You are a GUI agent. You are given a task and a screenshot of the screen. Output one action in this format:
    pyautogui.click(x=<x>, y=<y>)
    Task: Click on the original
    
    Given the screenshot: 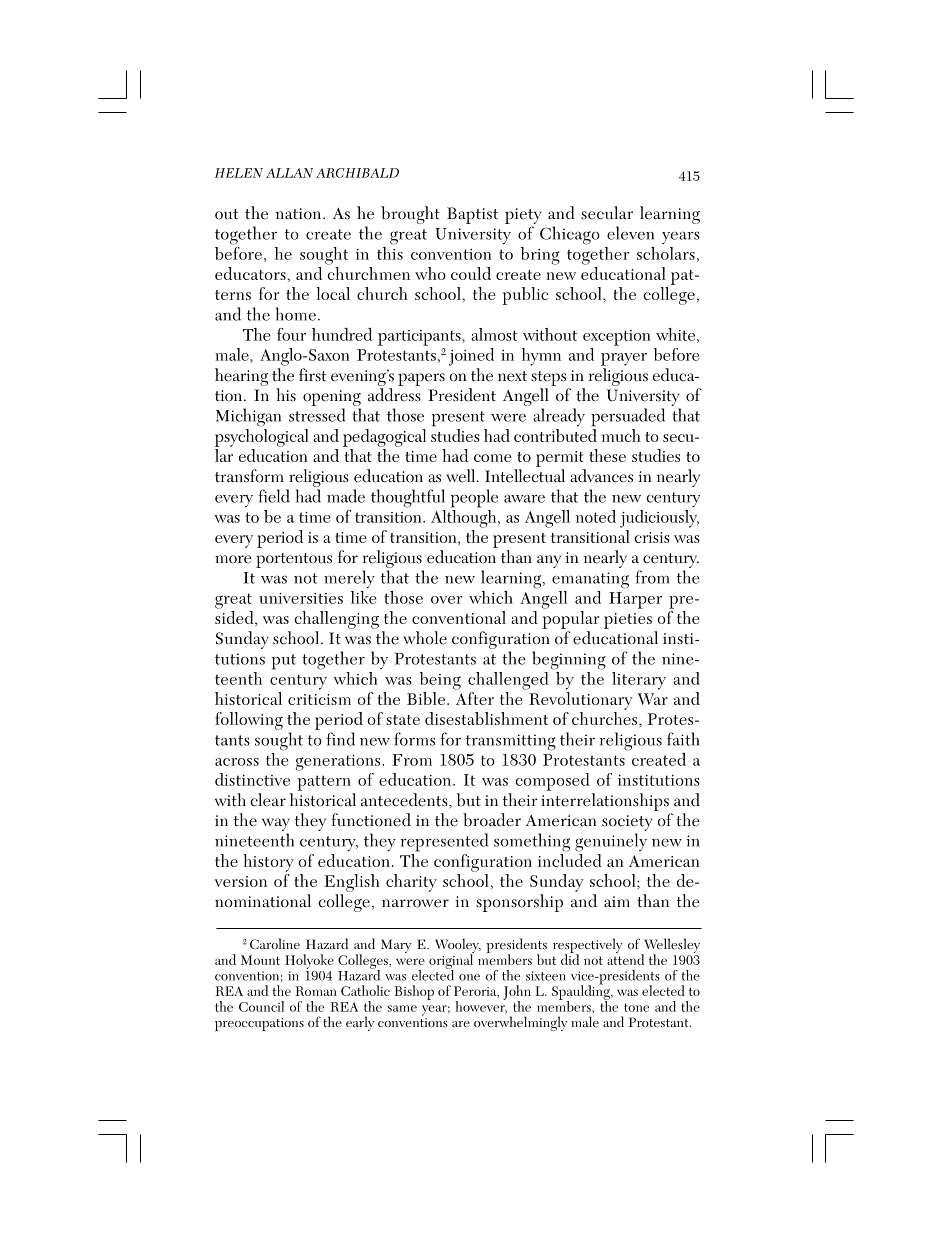 What is the action you would take?
    pyautogui.click(x=451, y=961)
